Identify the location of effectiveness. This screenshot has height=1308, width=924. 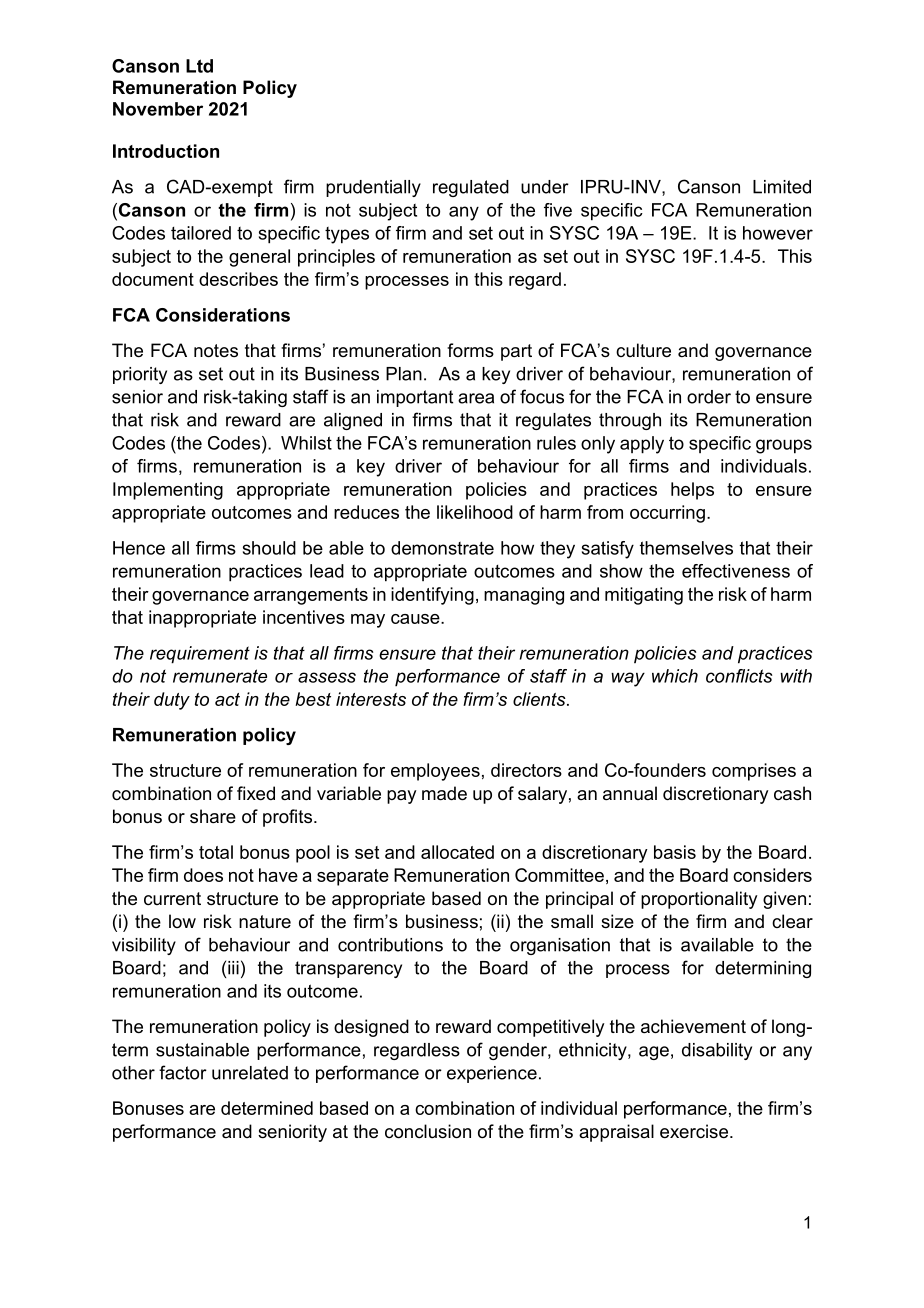
(736, 571).
